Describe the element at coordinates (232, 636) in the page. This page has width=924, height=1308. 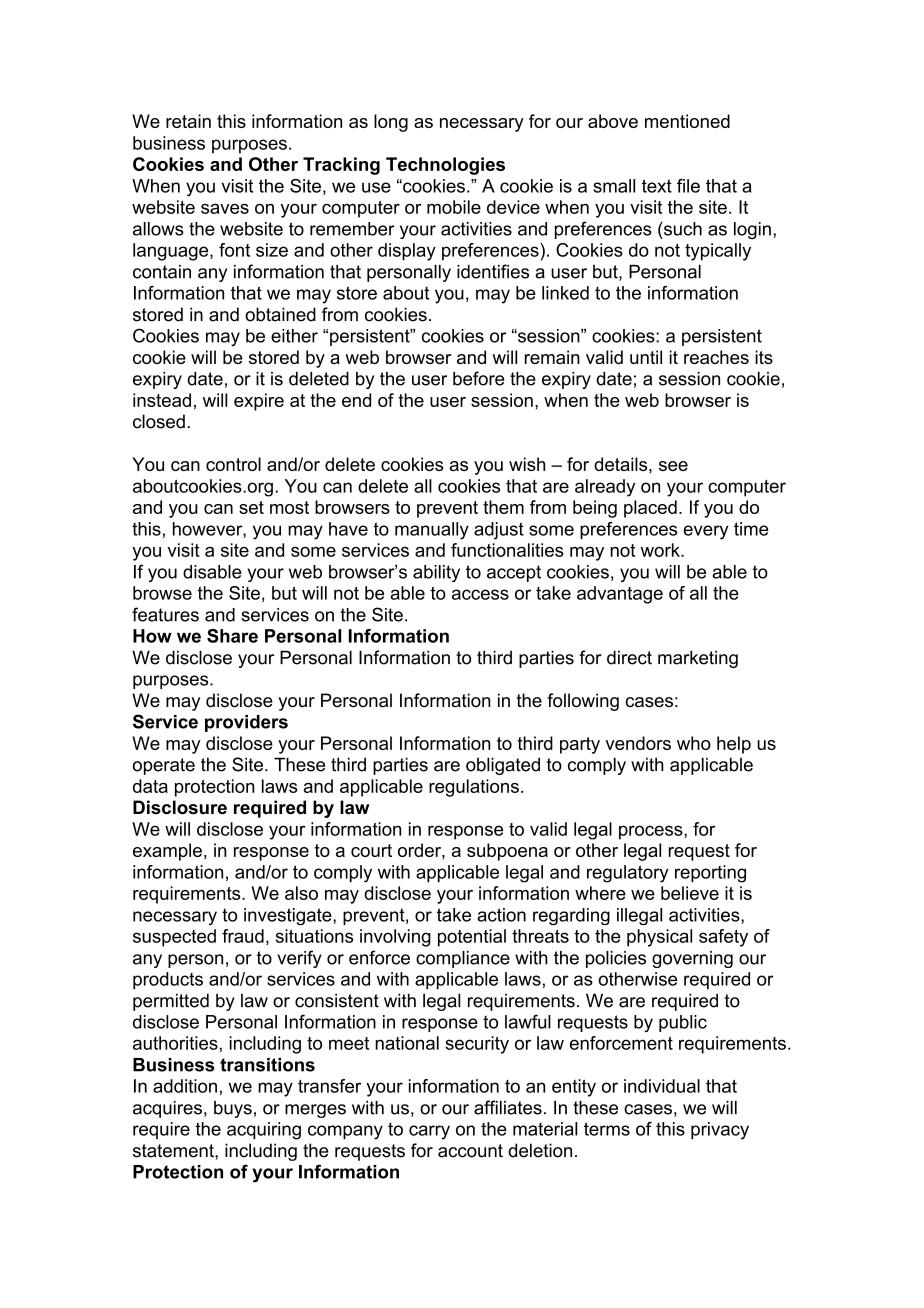
I see `Share` at that location.
